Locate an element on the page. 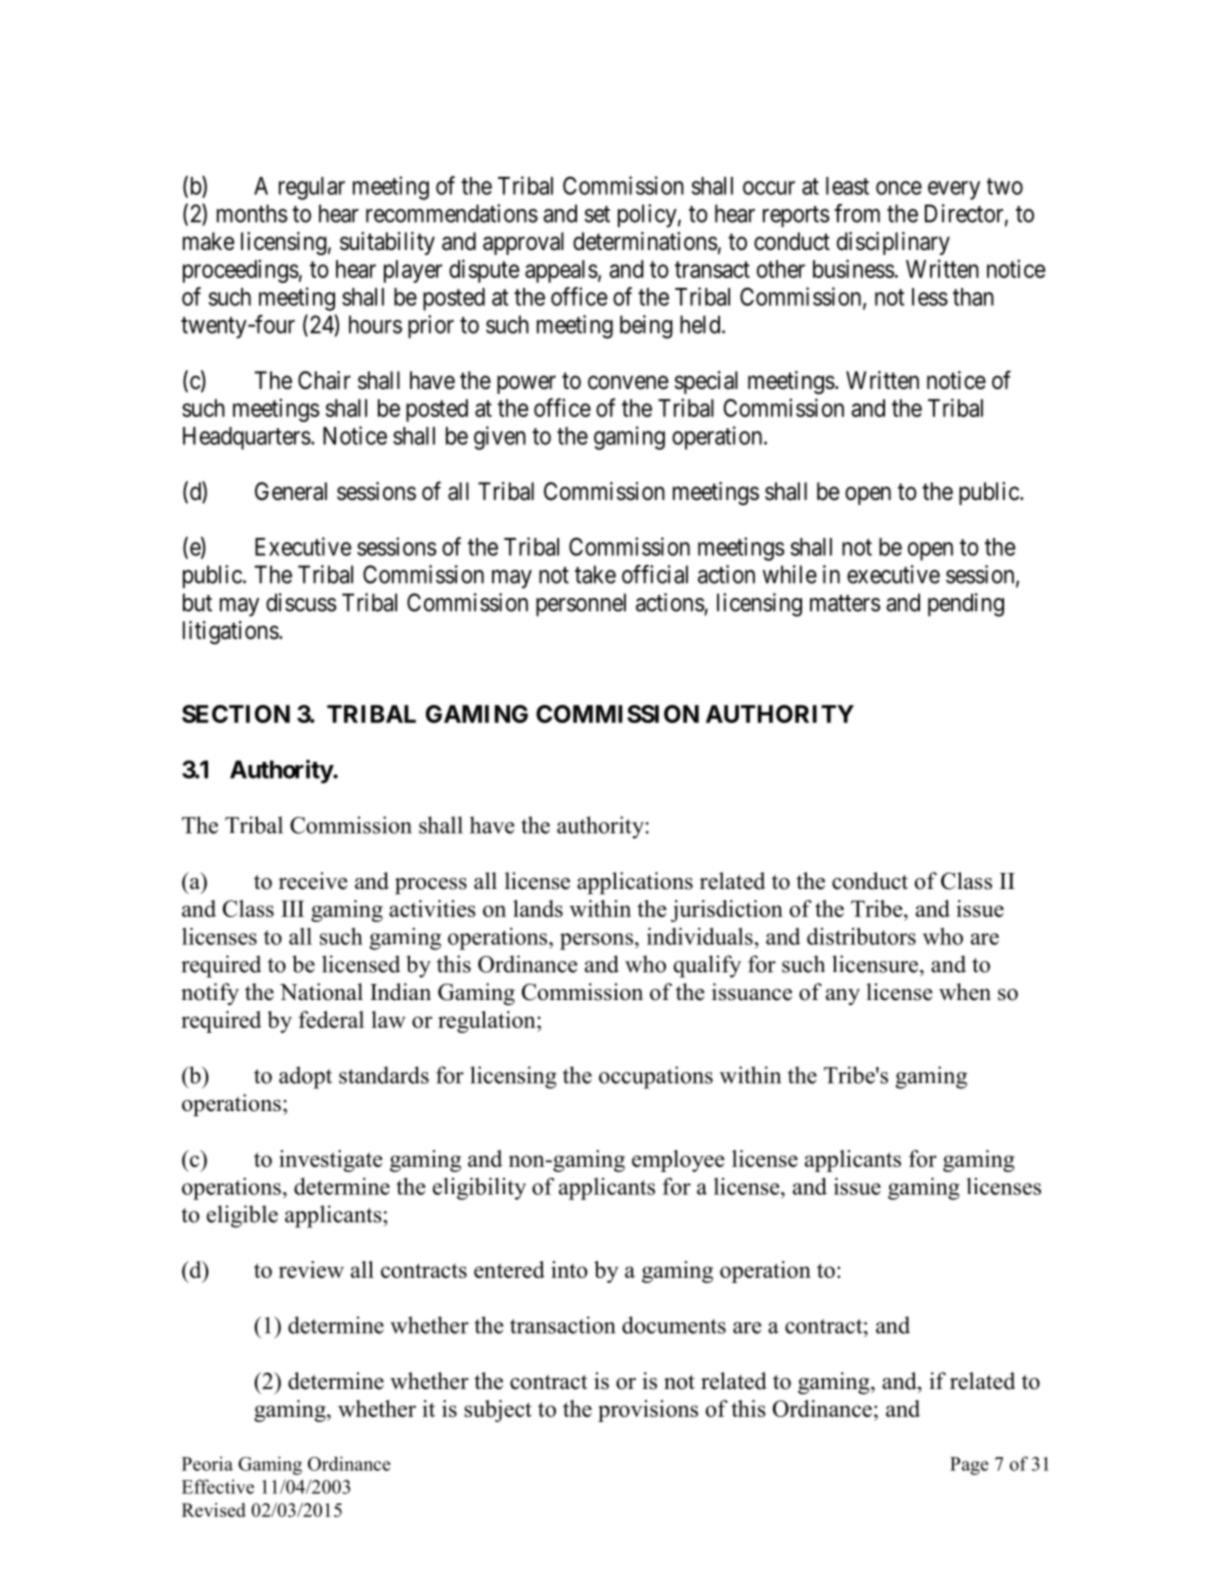 The height and width of the page is (1594, 1232). provisions is located at coordinates (648, 1411).
